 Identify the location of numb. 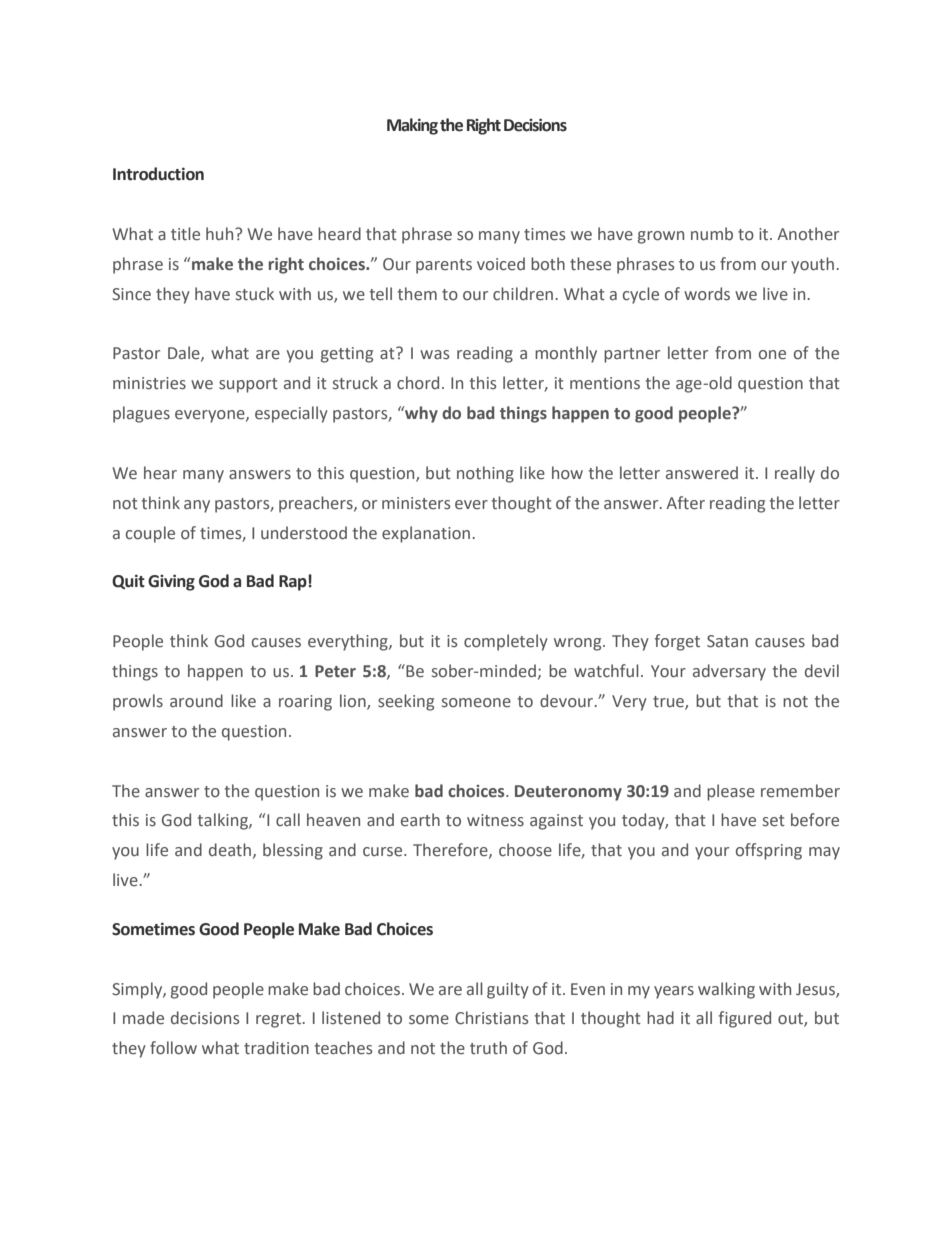
(712, 234).
